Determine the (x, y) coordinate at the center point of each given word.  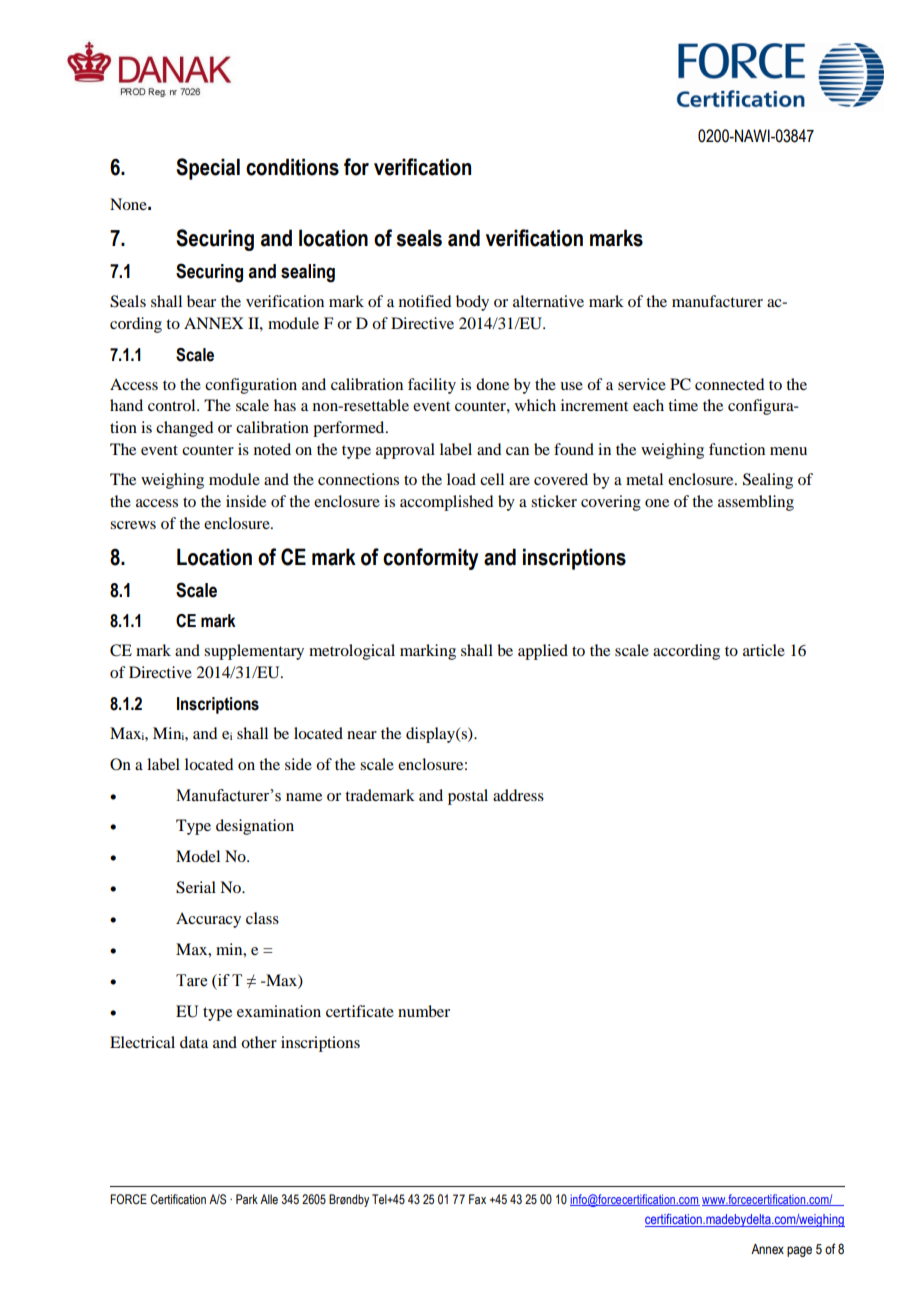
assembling (756, 503)
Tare (191, 980)
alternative (548, 301)
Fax (477, 1199)
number (424, 1011)
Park (247, 1199)
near (362, 735)
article (764, 650)
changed (184, 429)
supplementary (254, 652)
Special (208, 169)
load (461, 479)
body (472, 303)
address (518, 795)
